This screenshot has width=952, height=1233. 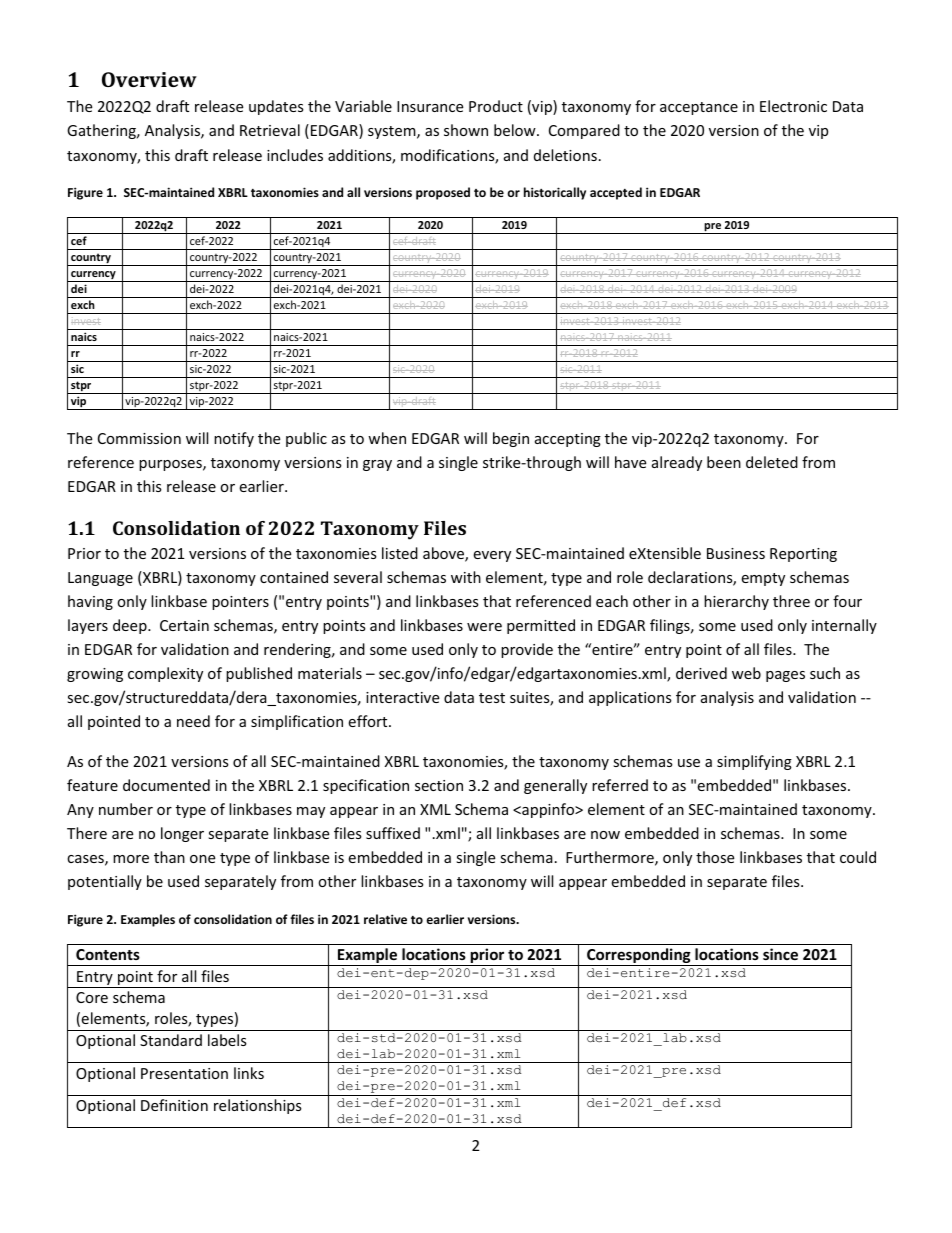 What do you see at coordinates (184, 625) in the screenshot?
I see `Certain` at bounding box center [184, 625].
